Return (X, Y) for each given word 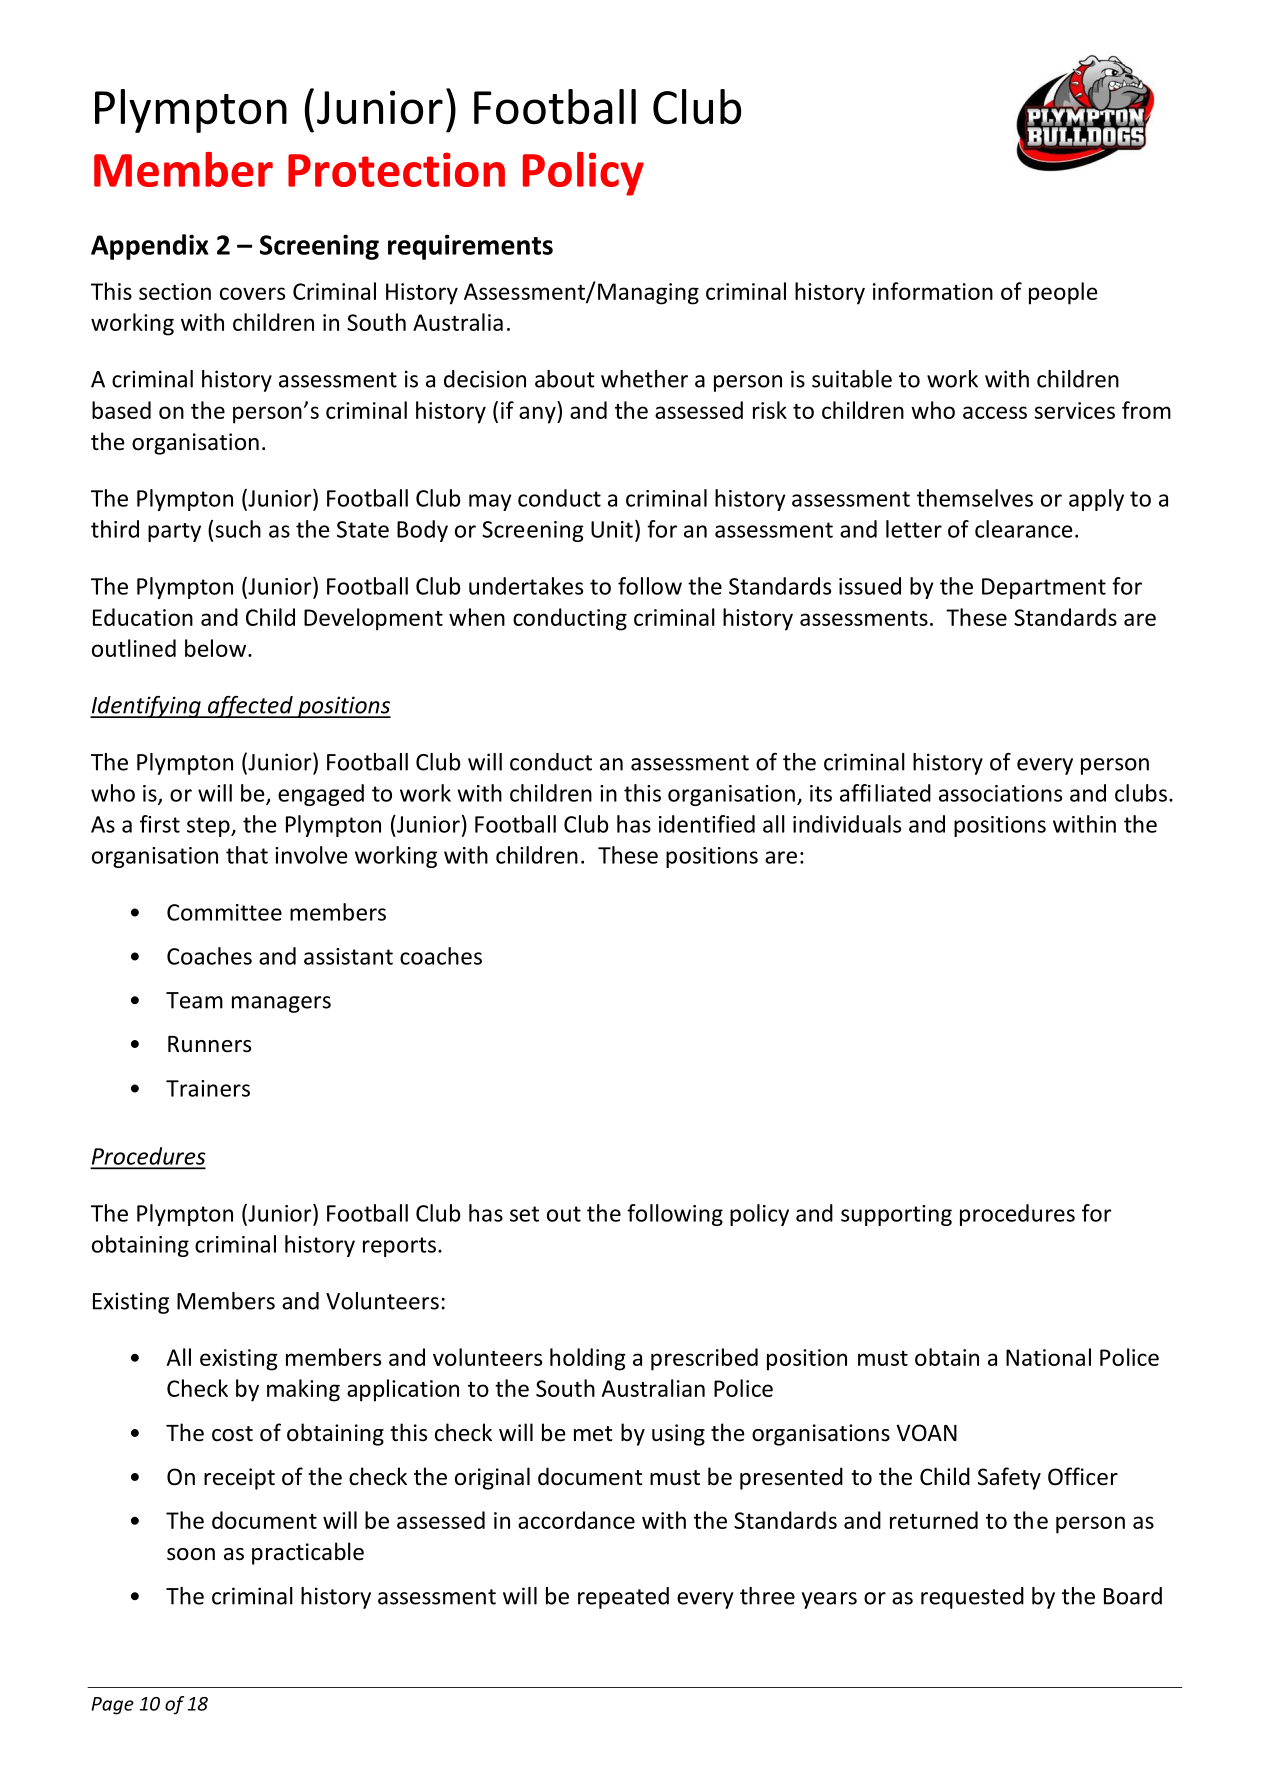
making (303, 1390)
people (1063, 293)
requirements (470, 247)
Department (1044, 588)
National (1048, 1357)
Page (112, 1706)
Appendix (150, 247)
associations (1000, 793)
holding (588, 1359)
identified (707, 824)
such (238, 529)
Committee (224, 912)
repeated (623, 1598)
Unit (612, 529)
